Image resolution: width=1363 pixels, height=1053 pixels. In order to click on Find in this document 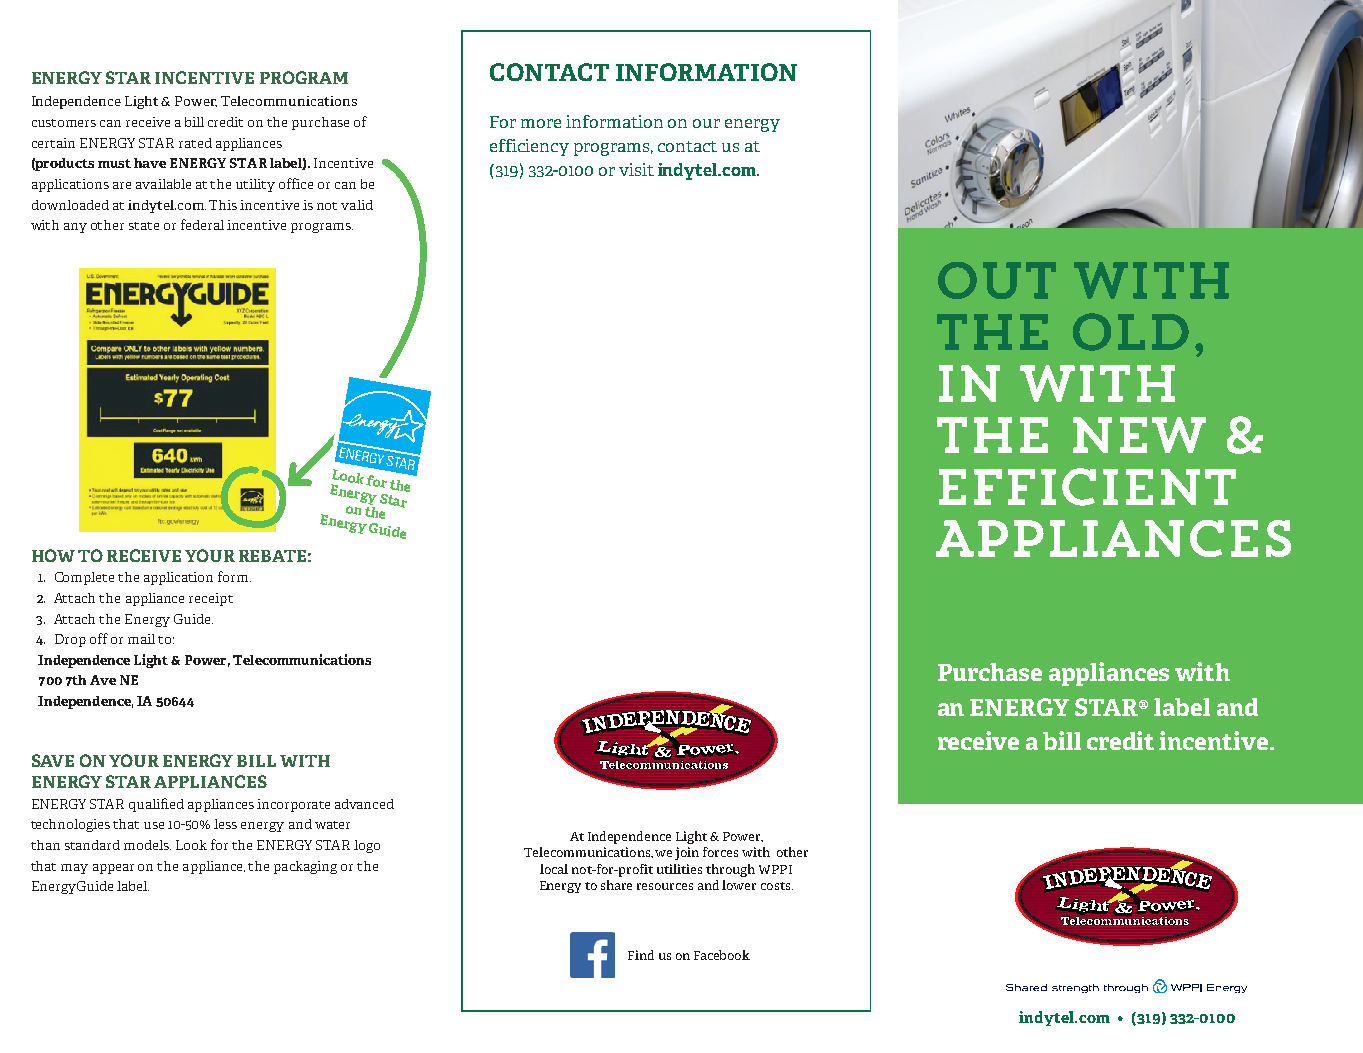, I will do `click(641, 955)`.
